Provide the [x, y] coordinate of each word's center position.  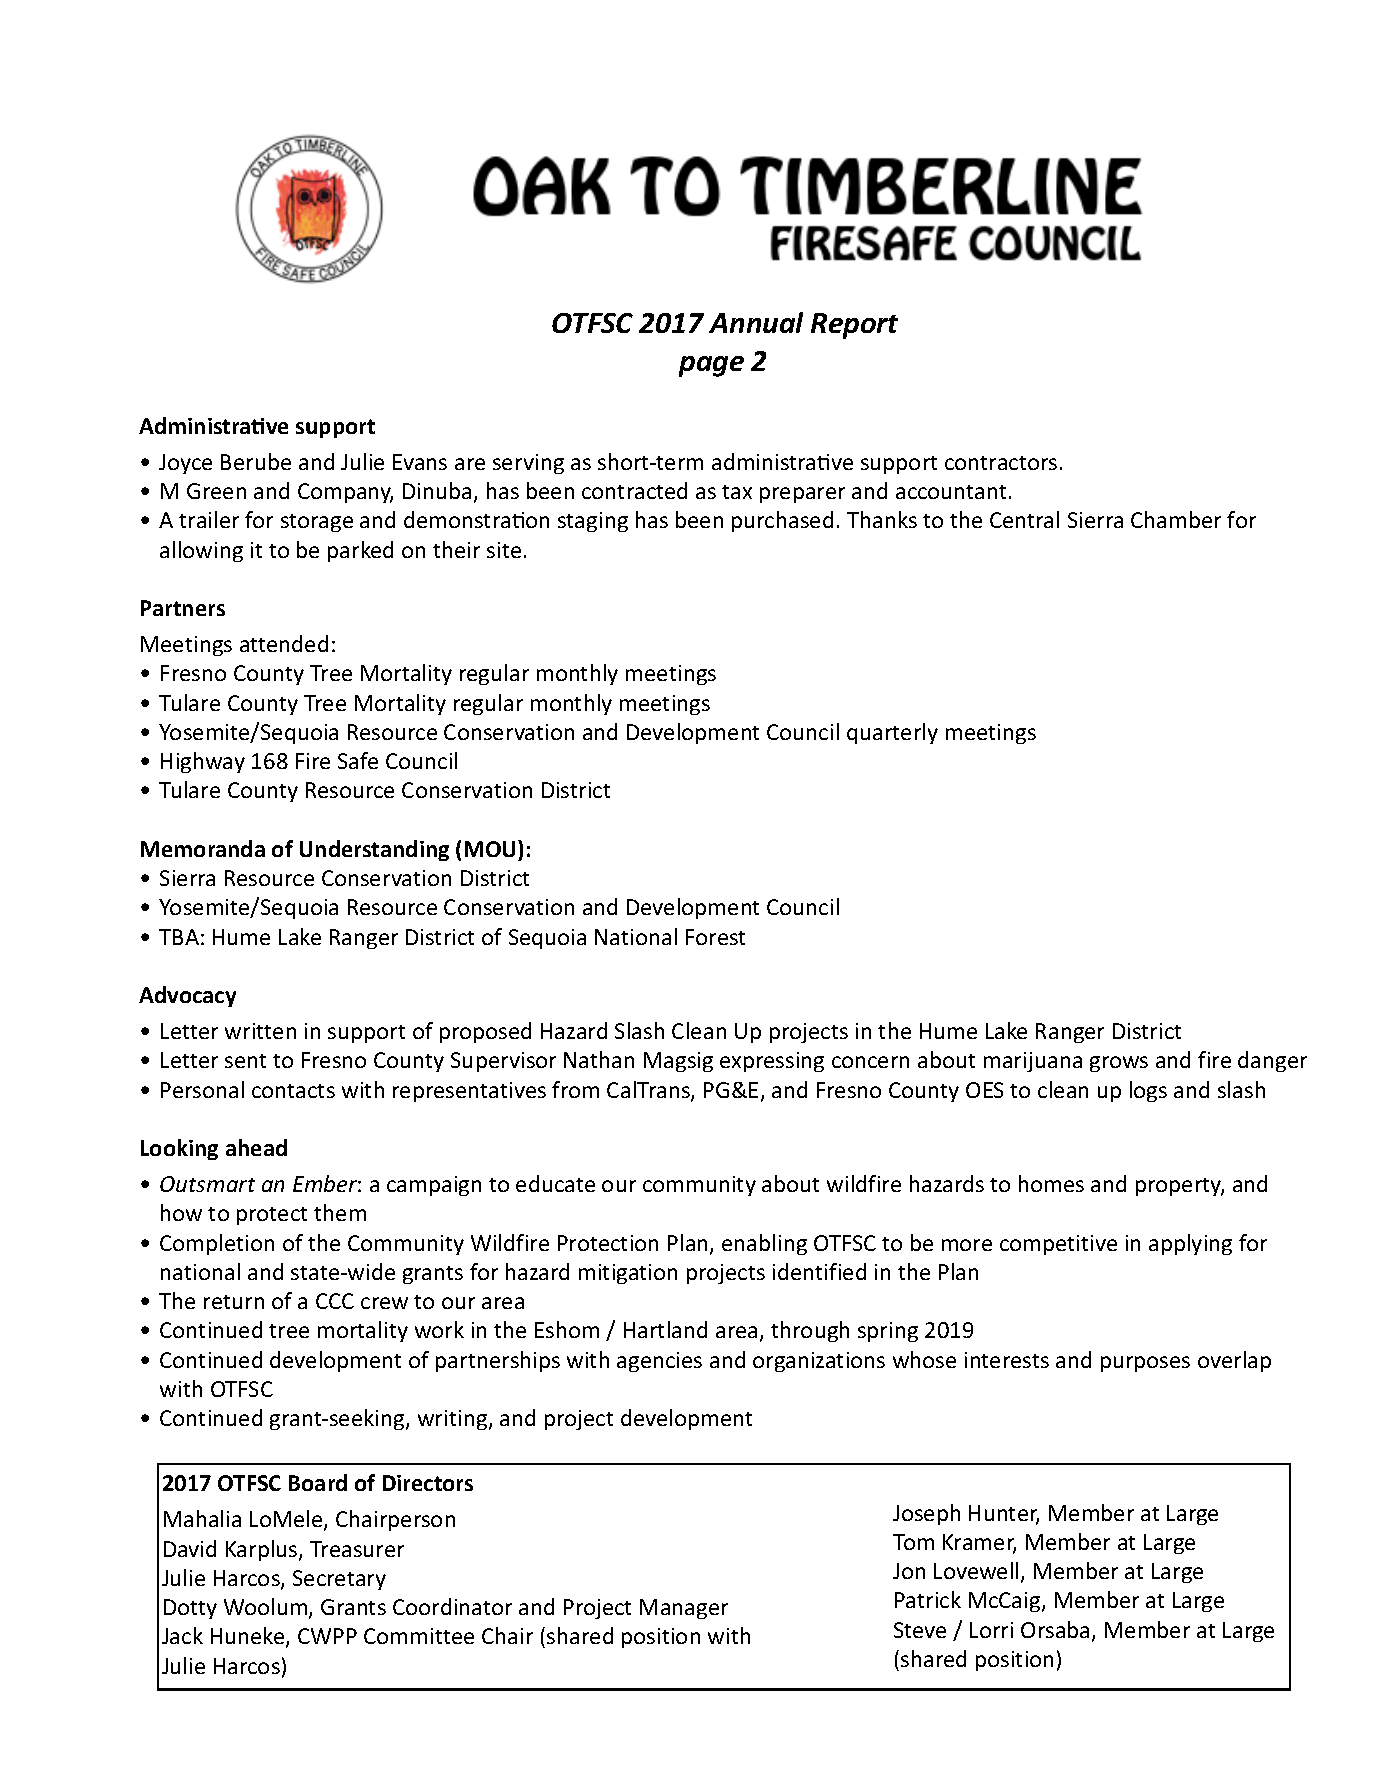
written [260, 1031]
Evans [420, 462]
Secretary [339, 1580]
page [711, 366]
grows [1119, 1064]
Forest [715, 937]
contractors [1001, 463]
